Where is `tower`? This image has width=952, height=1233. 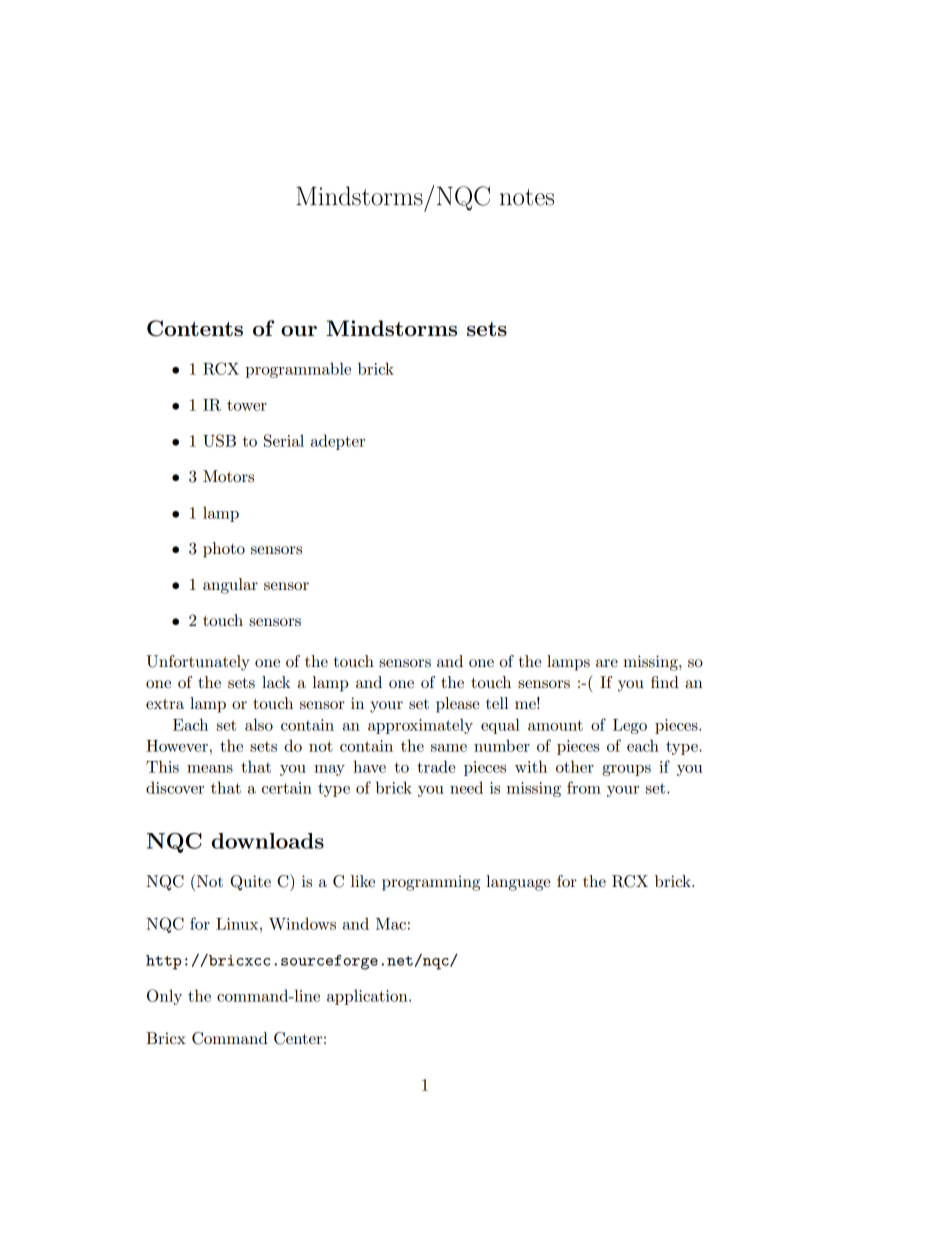
tower is located at coordinates (247, 405).
